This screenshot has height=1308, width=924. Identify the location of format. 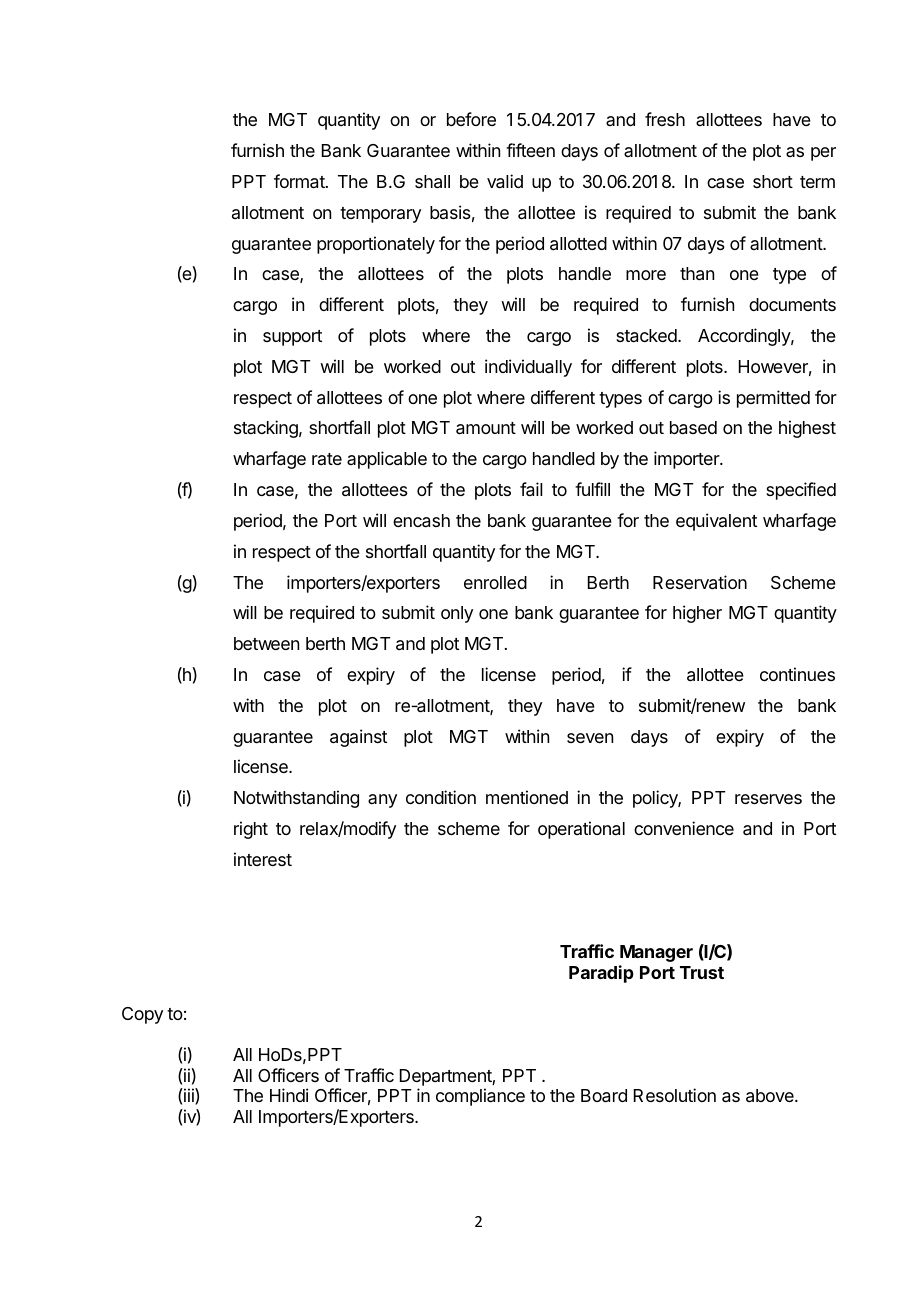
(300, 181).
